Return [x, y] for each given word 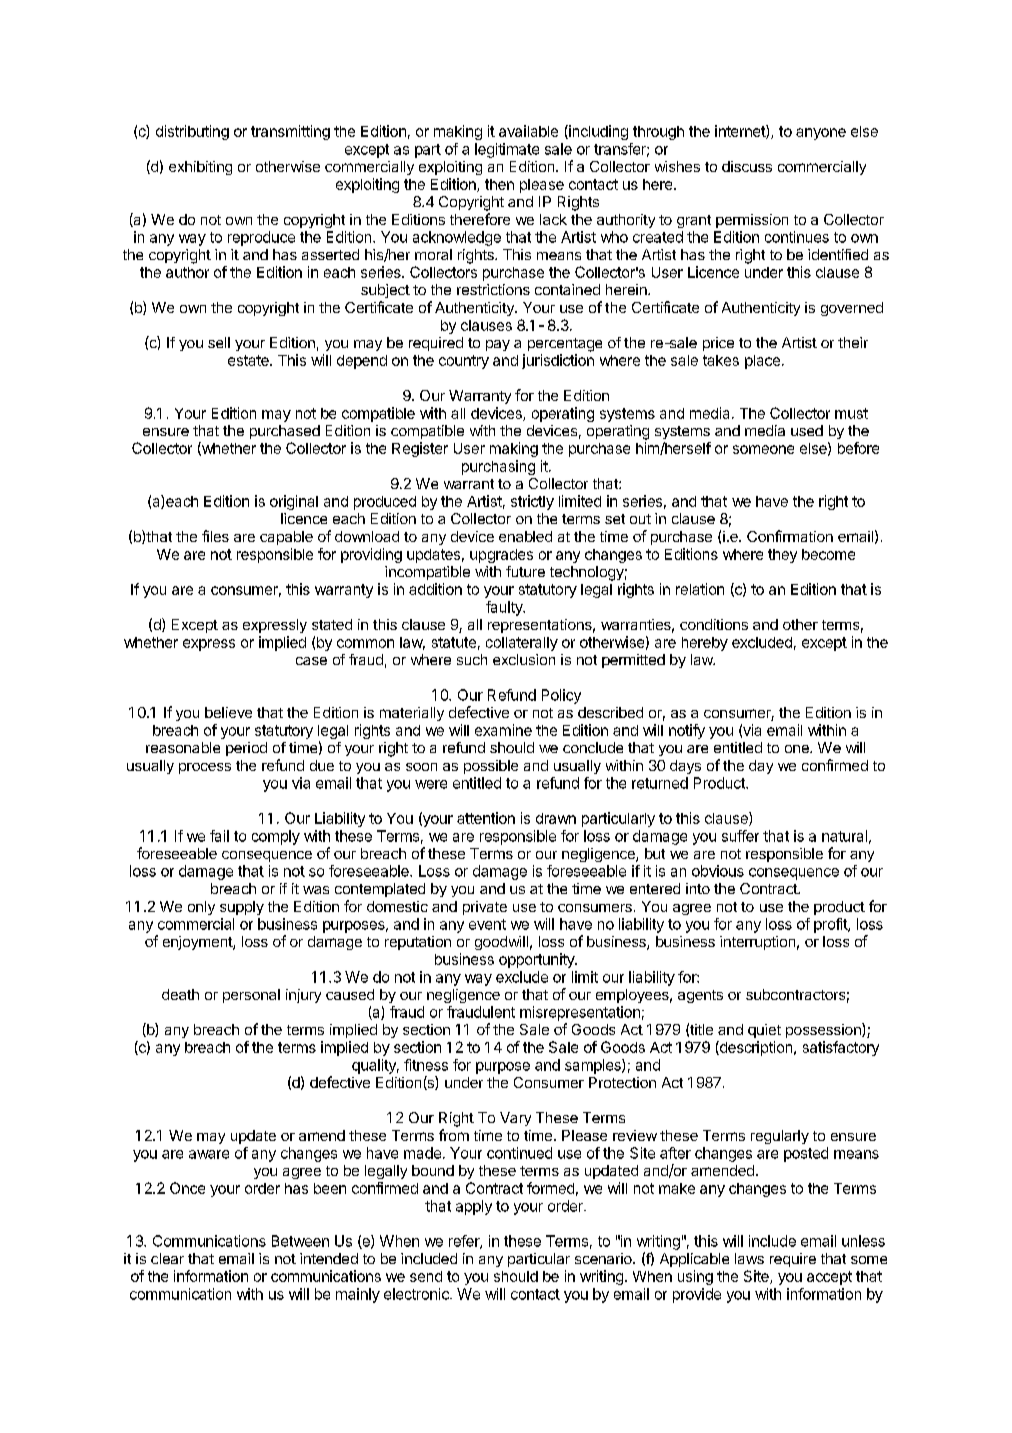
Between [300, 1241]
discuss [747, 166]
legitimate [507, 150]
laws [749, 1258]
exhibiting [200, 168]
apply [474, 1207]
